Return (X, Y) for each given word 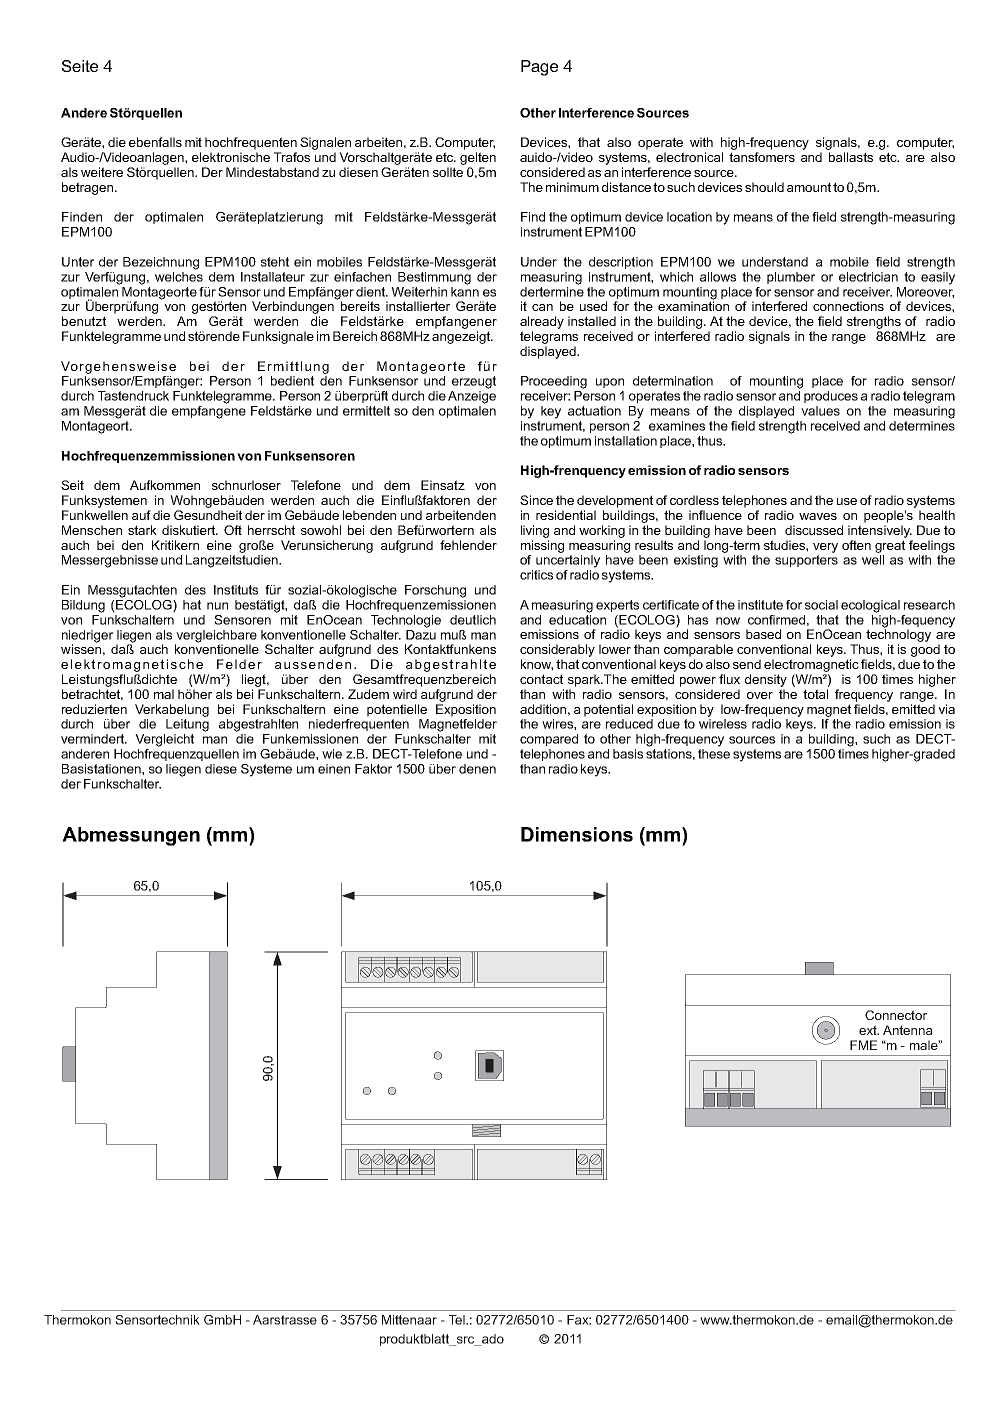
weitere (102, 172)
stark (142, 530)
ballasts (851, 157)
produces (831, 397)
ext (869, 1030)
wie (332, 754)
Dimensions (577, 834)
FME (863, 1045)
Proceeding (554, 382)
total (815, 694)
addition (543, 709)
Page (539, 68)
